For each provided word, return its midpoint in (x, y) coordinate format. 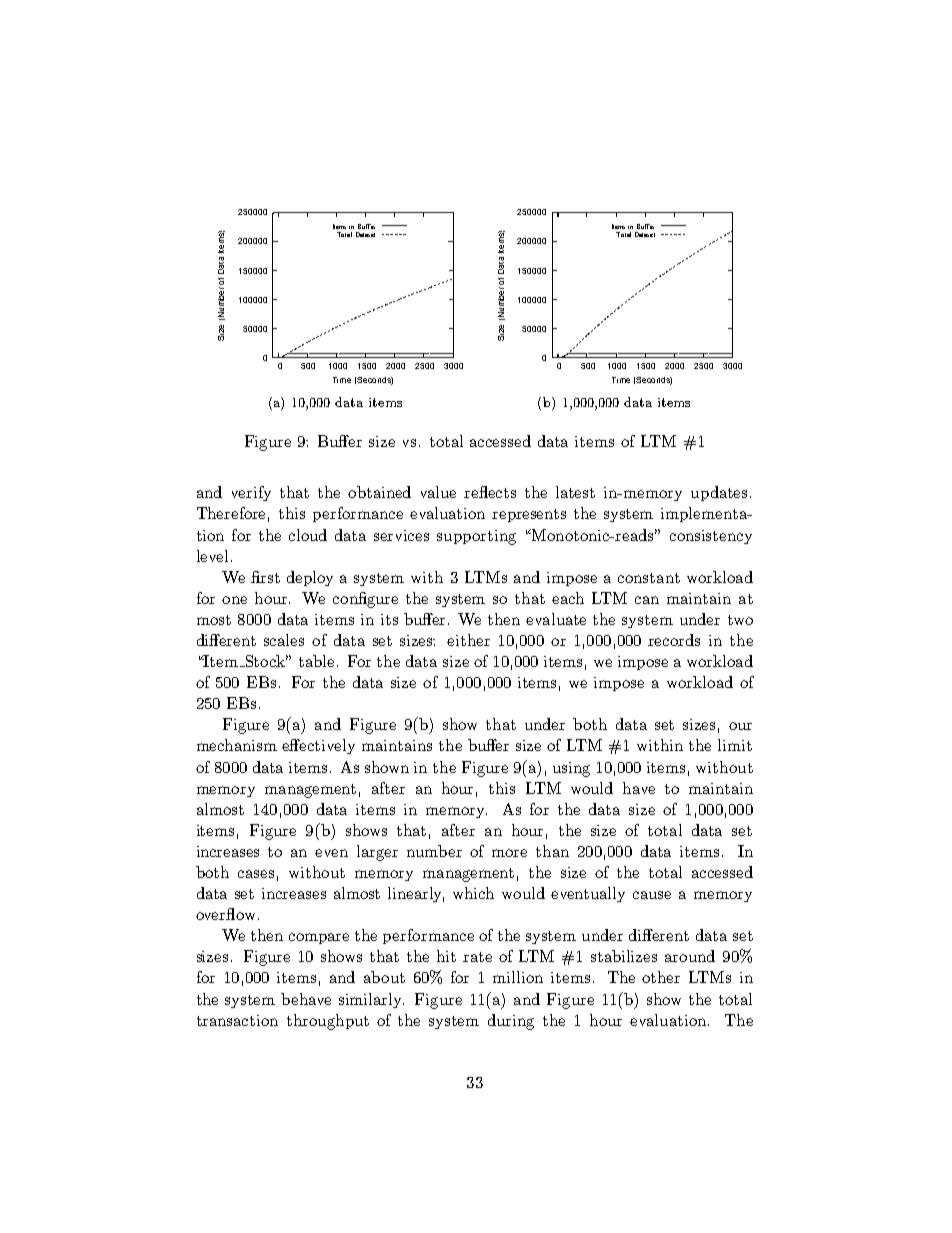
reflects (490, 492)
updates (719, 493)
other (661, 977)
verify (251, 493)
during (511, 1022)
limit (735, 745)
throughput (328, 1022)
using (571, 769)
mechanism (237, 745)
